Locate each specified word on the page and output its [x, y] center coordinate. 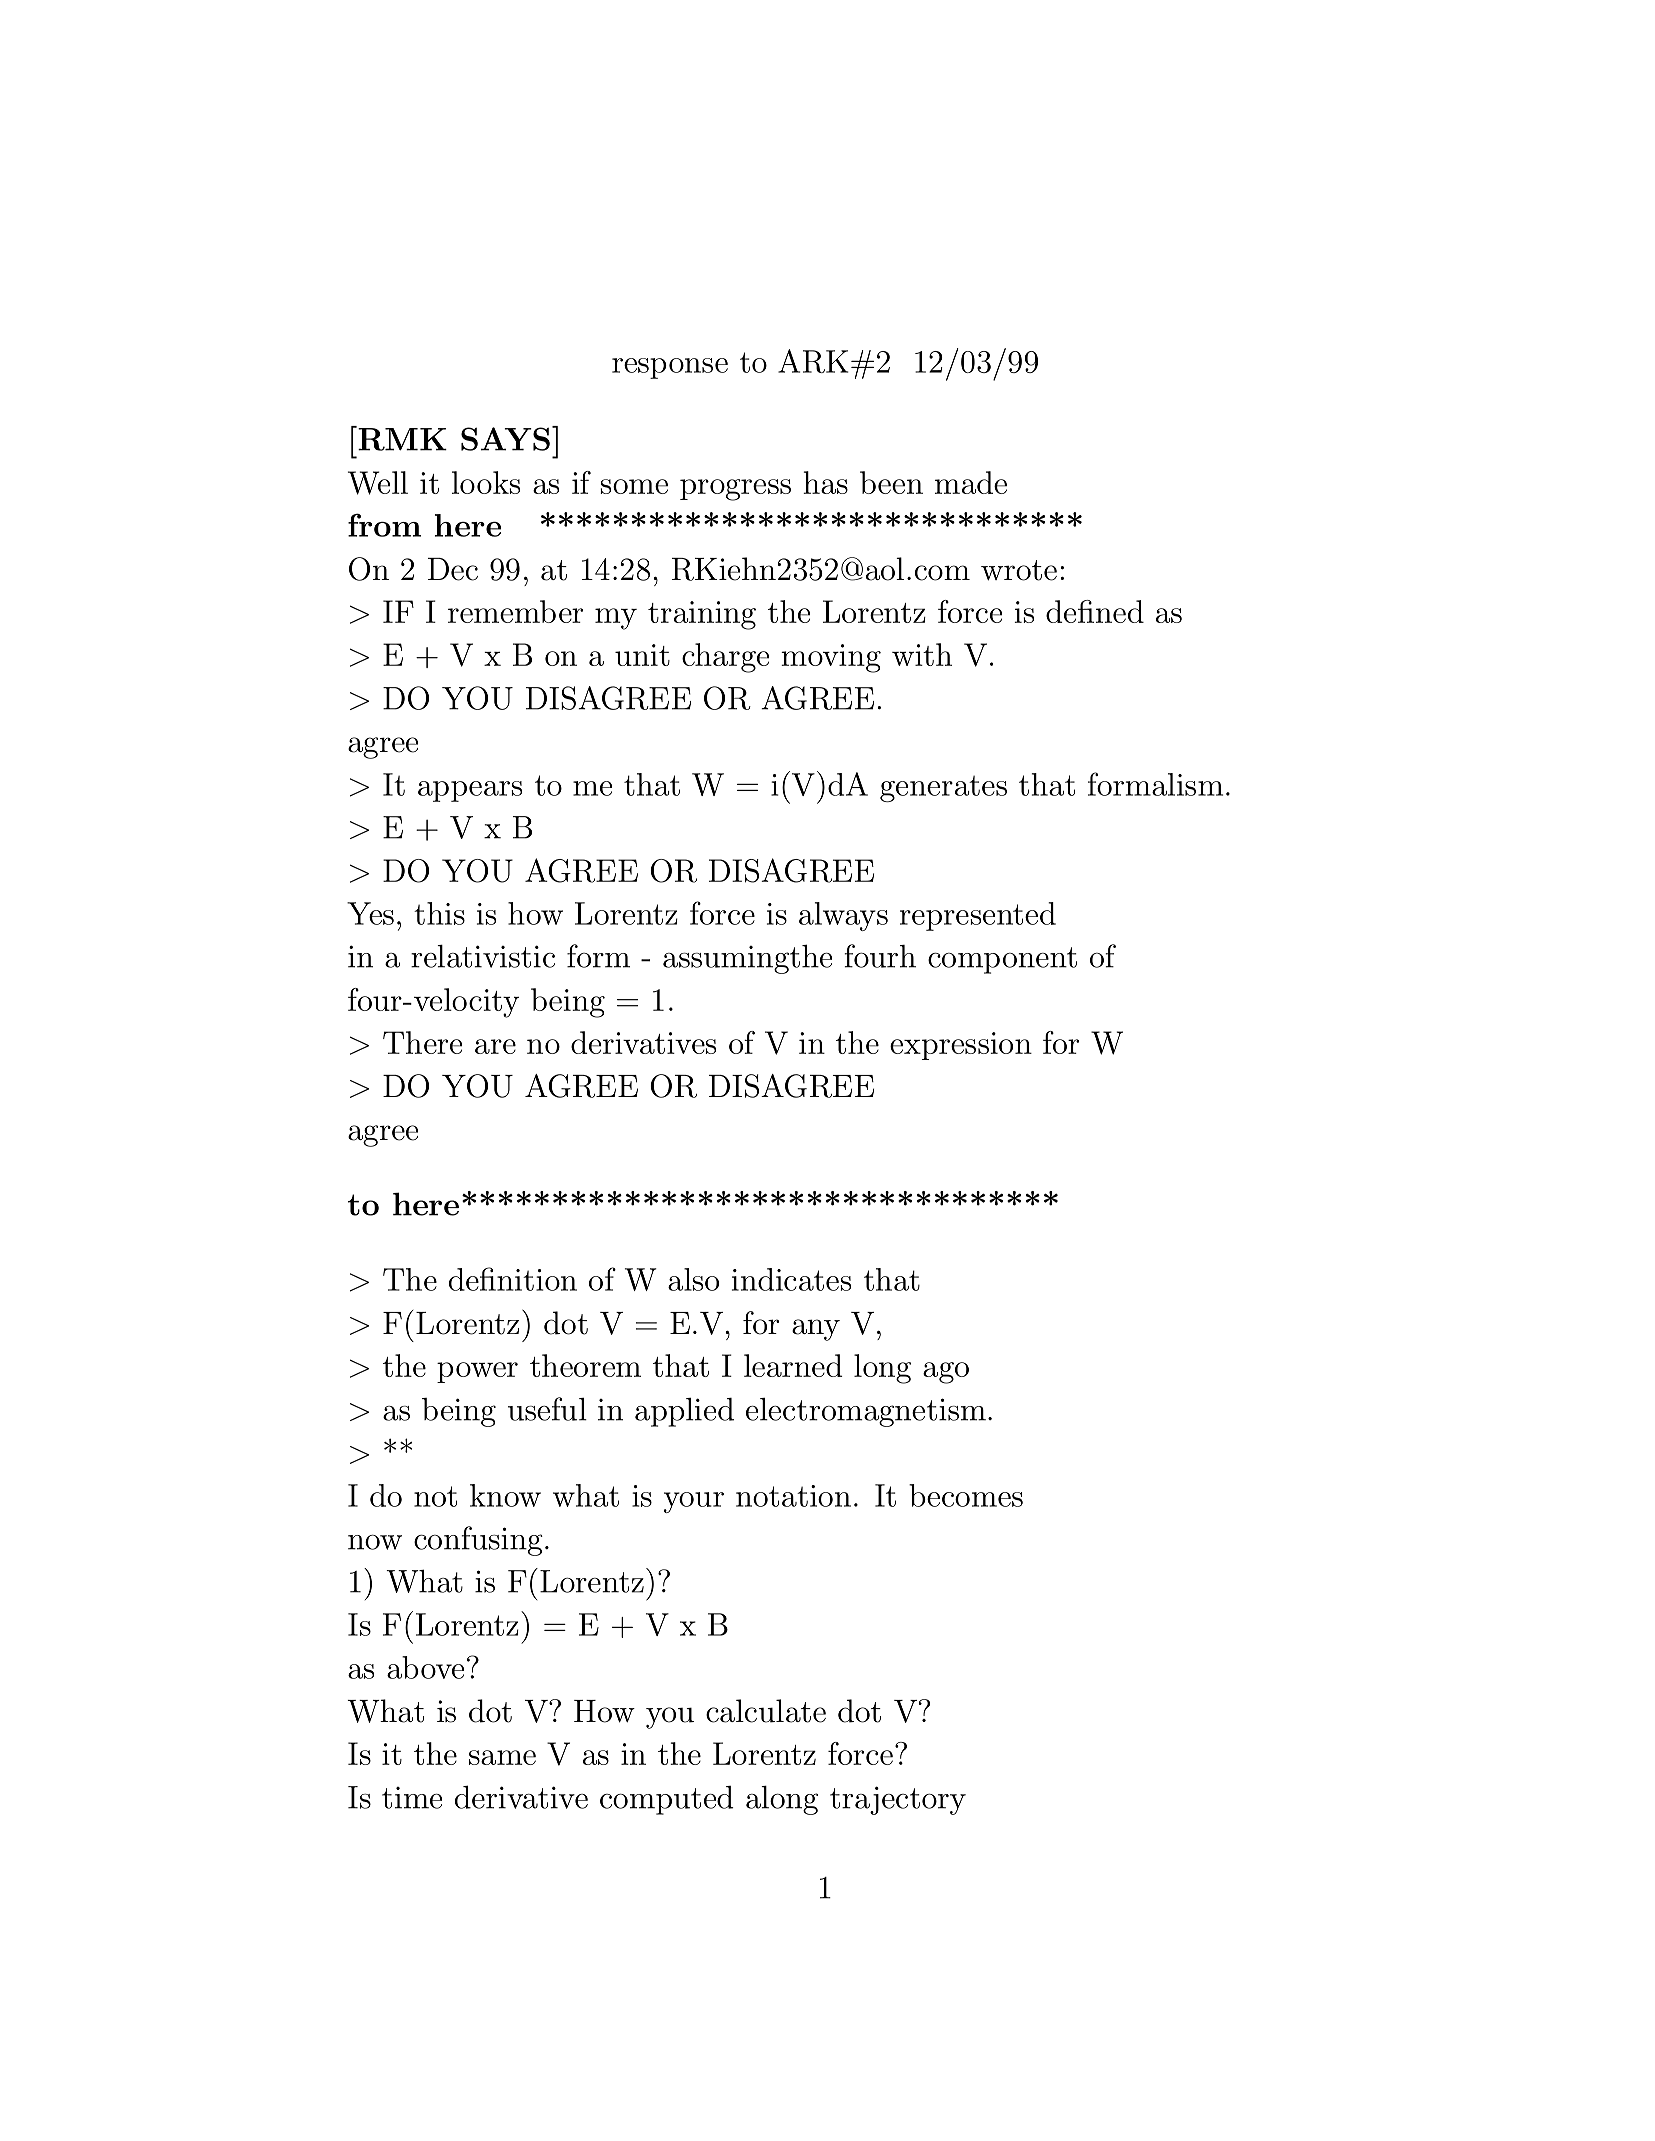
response [670, 368]
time [412, 1798]
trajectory [898, 1800]
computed [666, 1800]
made [971, 482]
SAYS [505, 439]
